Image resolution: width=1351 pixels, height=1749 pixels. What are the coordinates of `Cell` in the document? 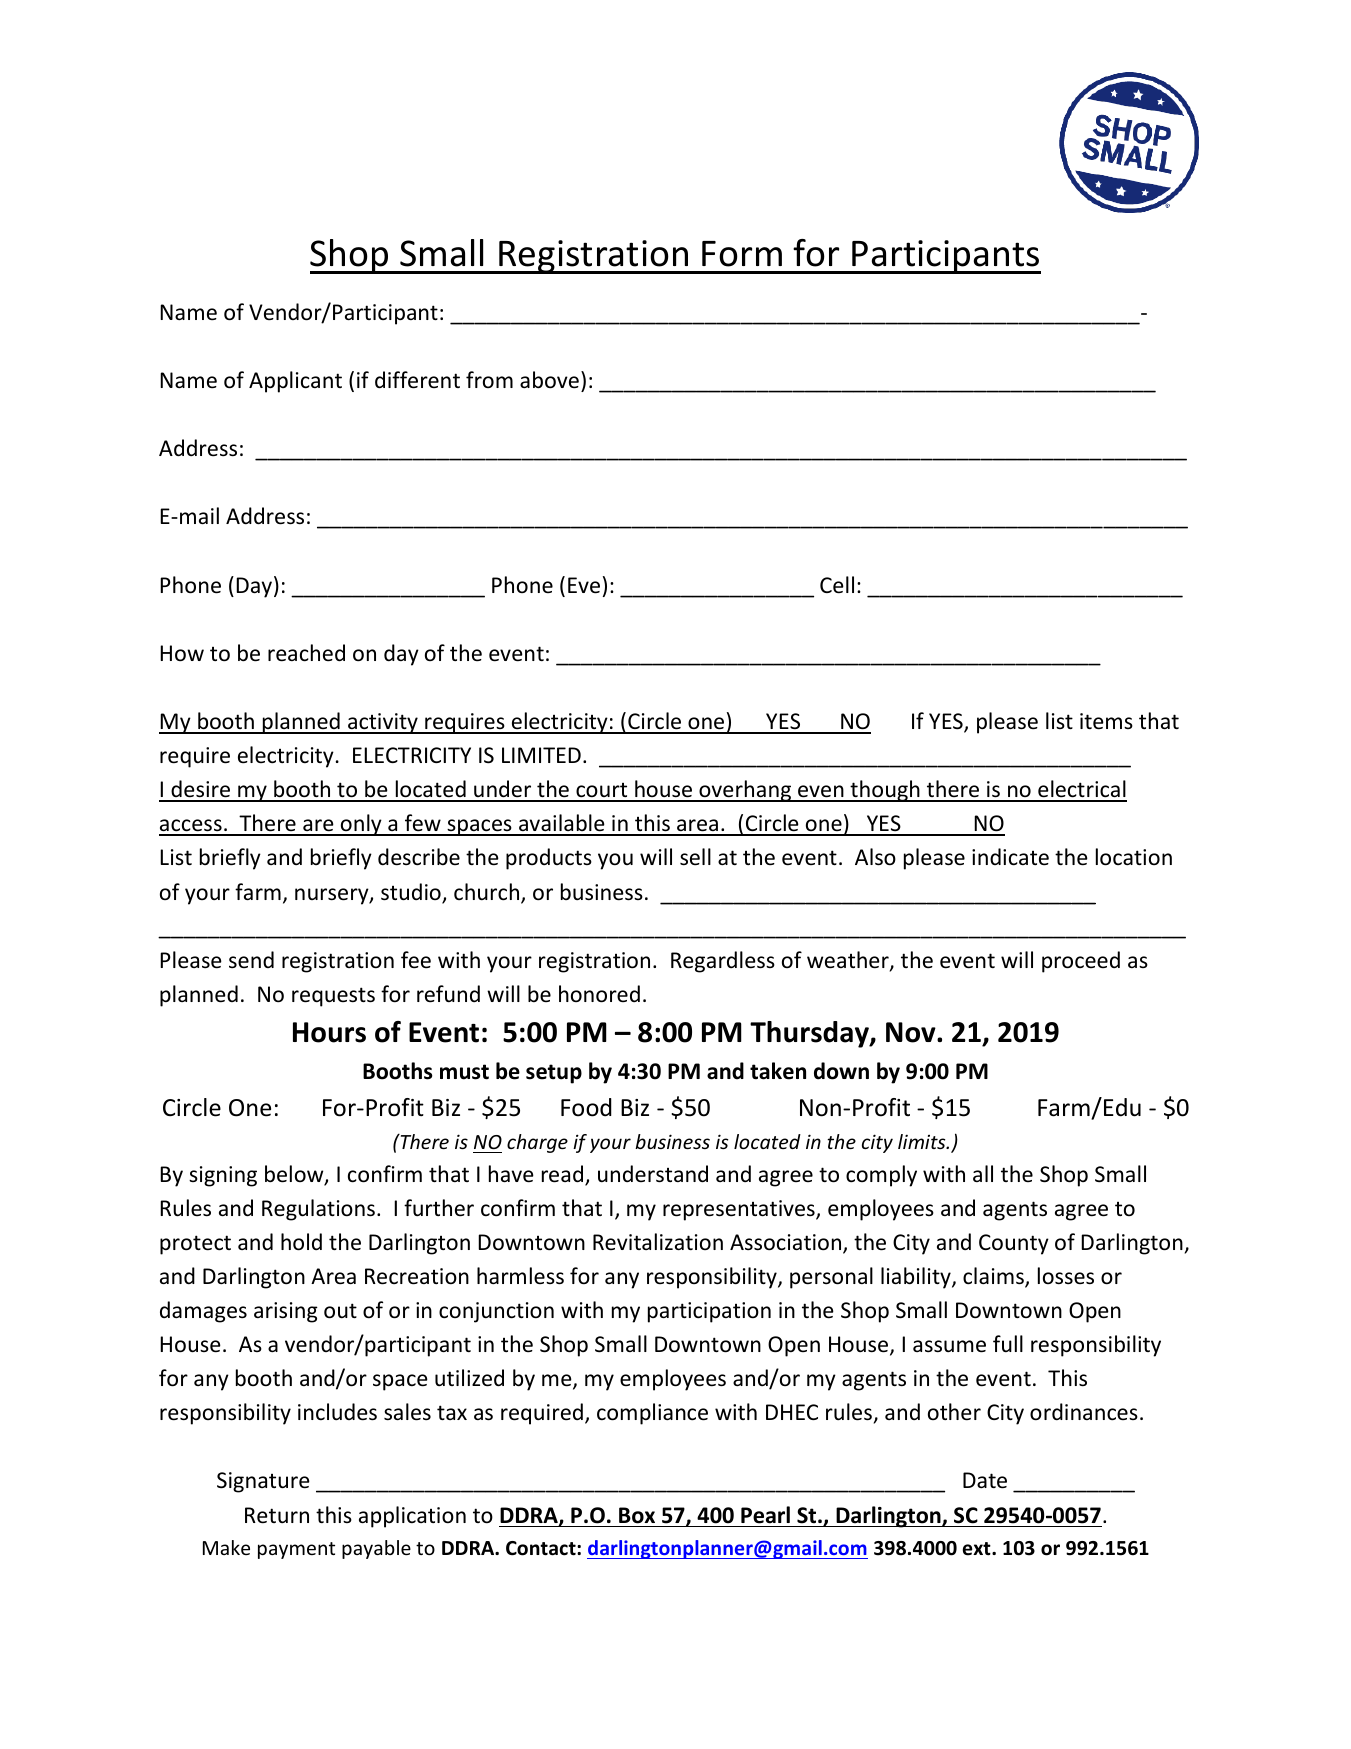 It's located at (837, 585).
